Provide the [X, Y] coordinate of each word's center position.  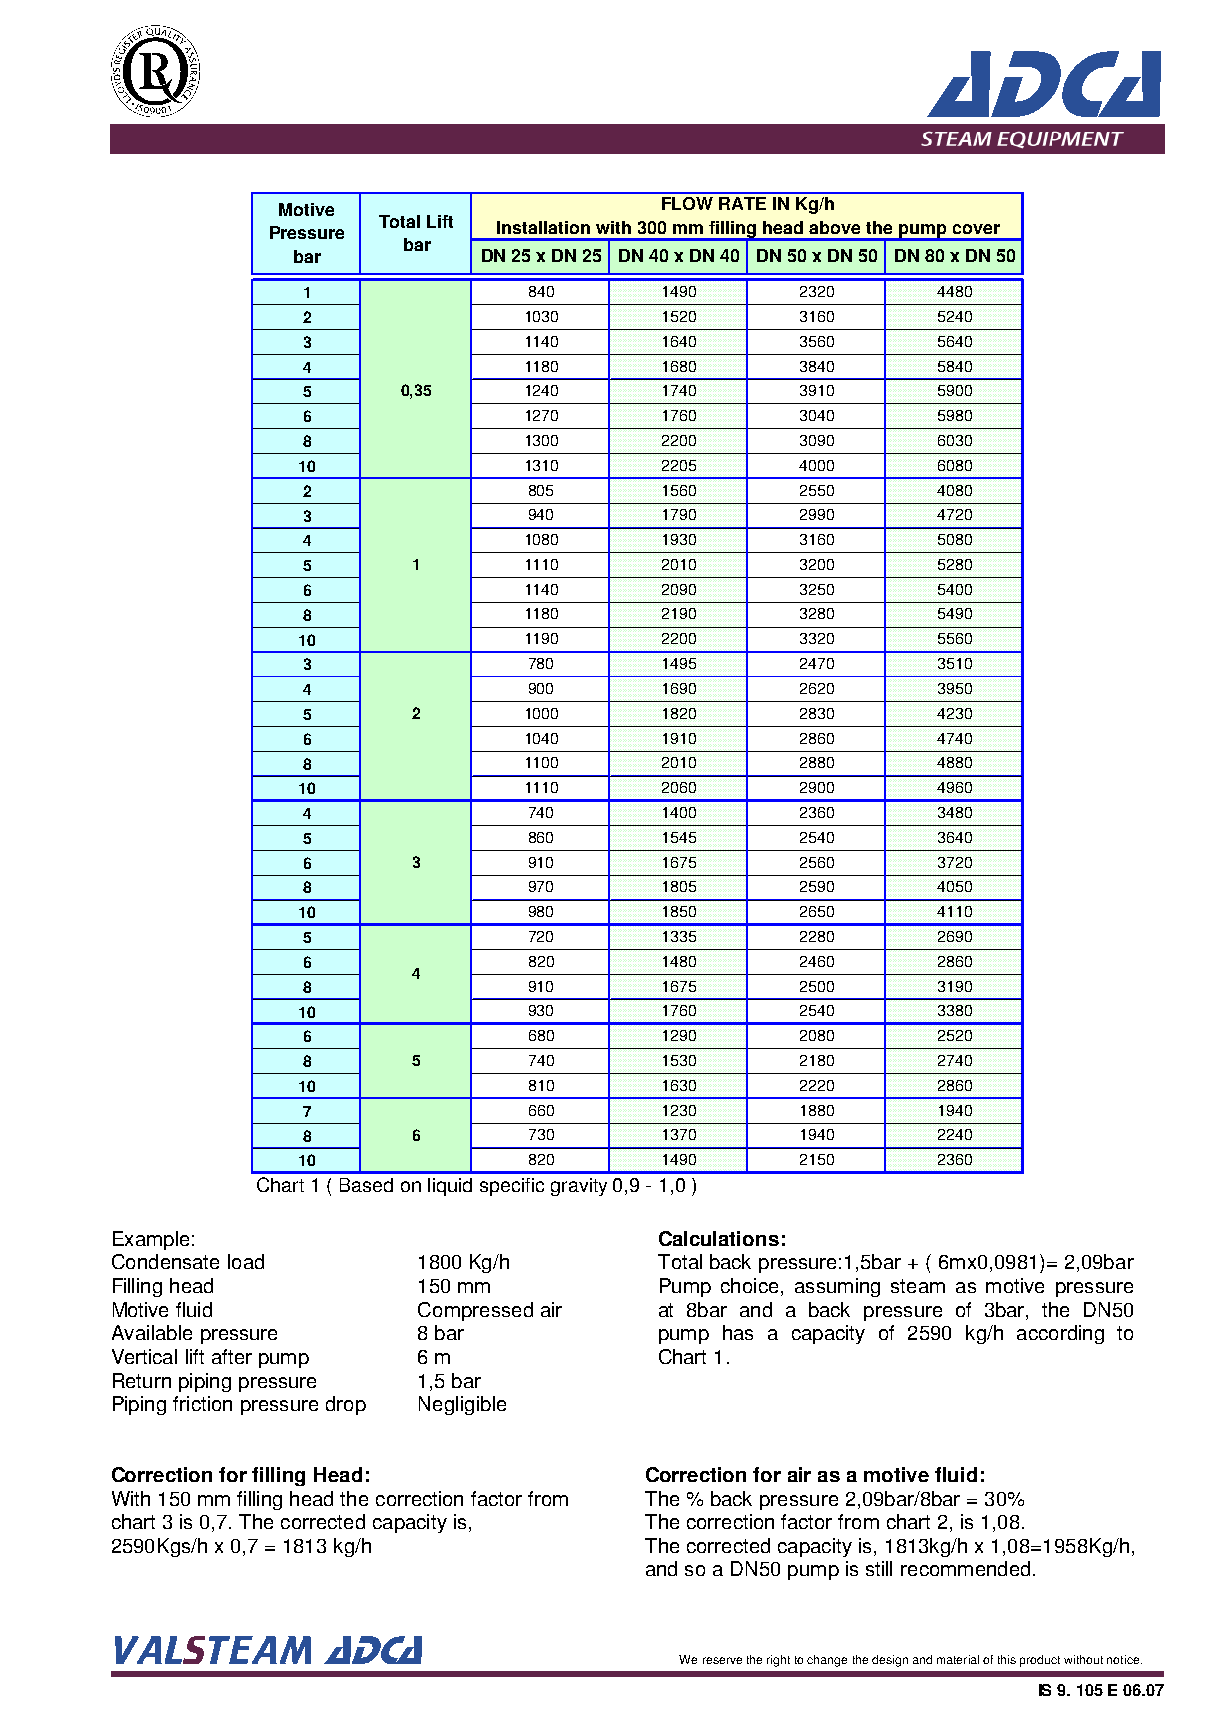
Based [366, 1185]
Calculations [719, 1238]
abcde [155, 71]
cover [976, 229]
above [834, 227]
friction [202, 1403]
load [246, 1261]
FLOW [687, 203]
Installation [543, 227]
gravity [579, 1187]
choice [749, 1285]
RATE [742, 203]
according [1060, 1334]
